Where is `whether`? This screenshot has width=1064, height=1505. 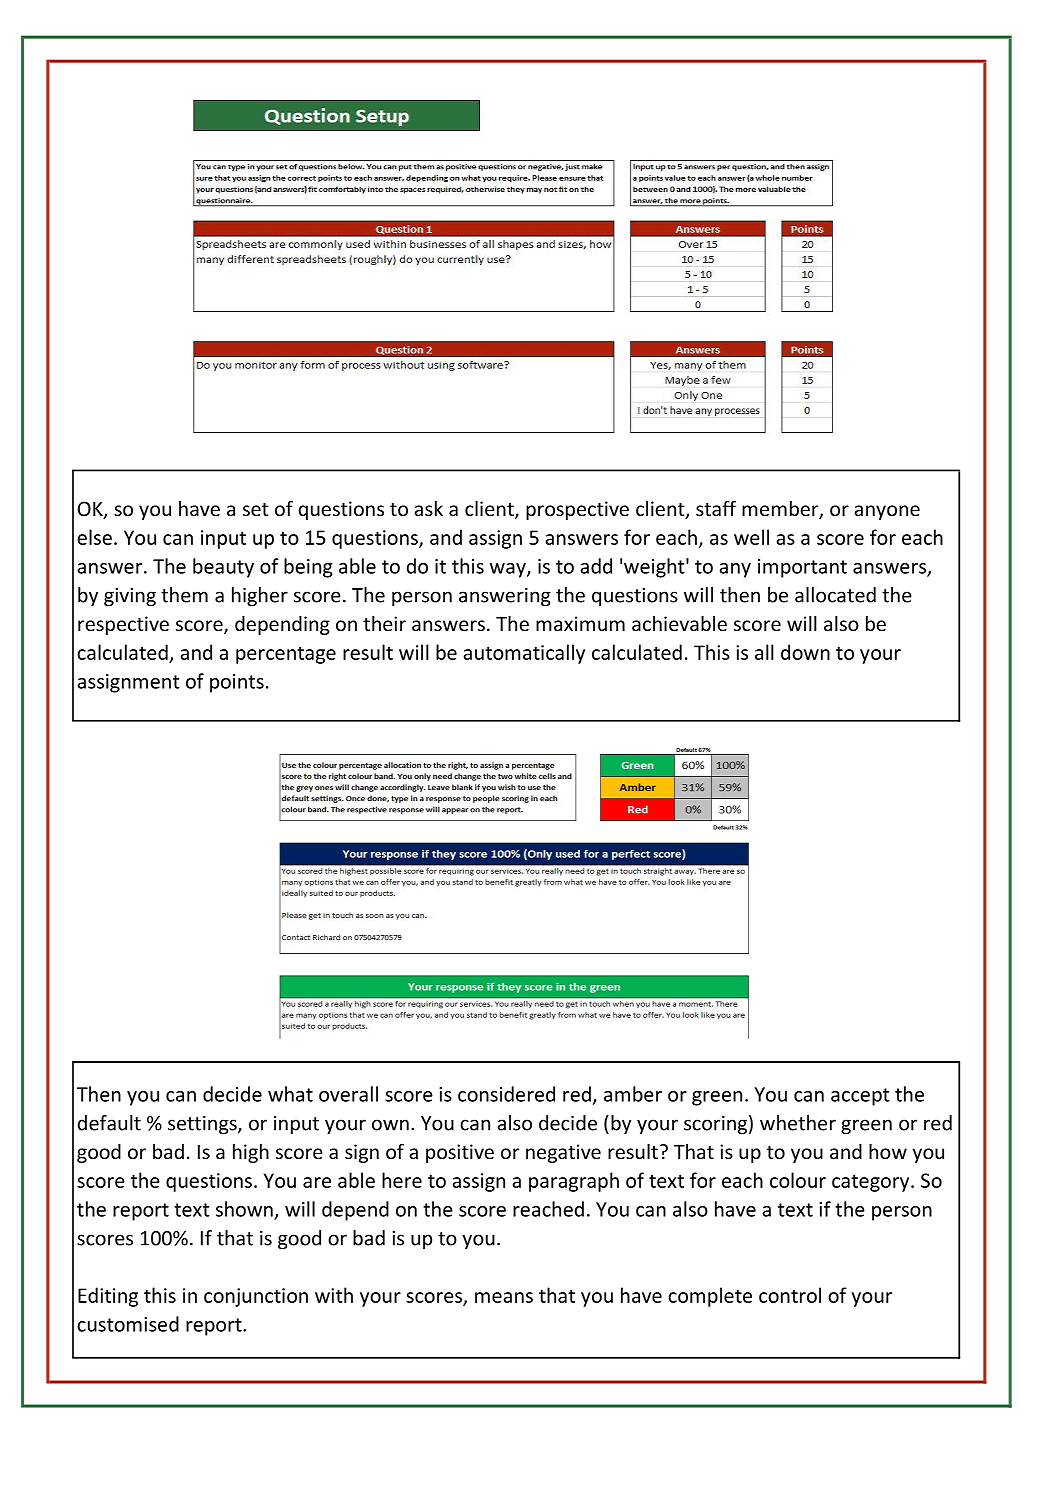
whether is located at coordinates (798, 1123).
